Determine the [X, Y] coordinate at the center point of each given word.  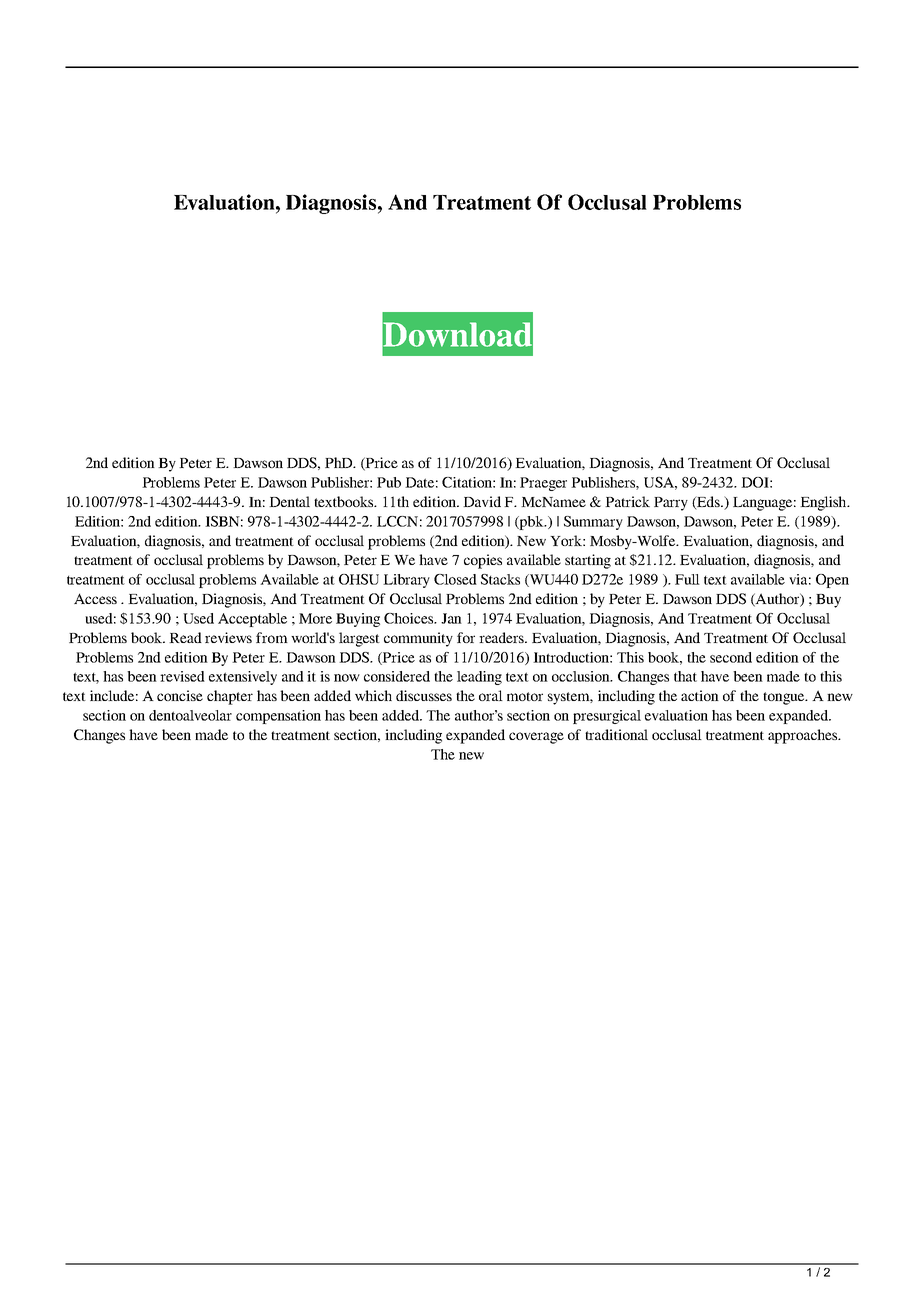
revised [182, 676]
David [482, 501]
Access [95, 598]
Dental [289, 501]
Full [687, 579]
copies [483, 561]
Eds [708, 503]
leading [479, 678]
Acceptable [252, 620]
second [731, 657]
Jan [451, 618]
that [685, 676]
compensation [278, 717]
